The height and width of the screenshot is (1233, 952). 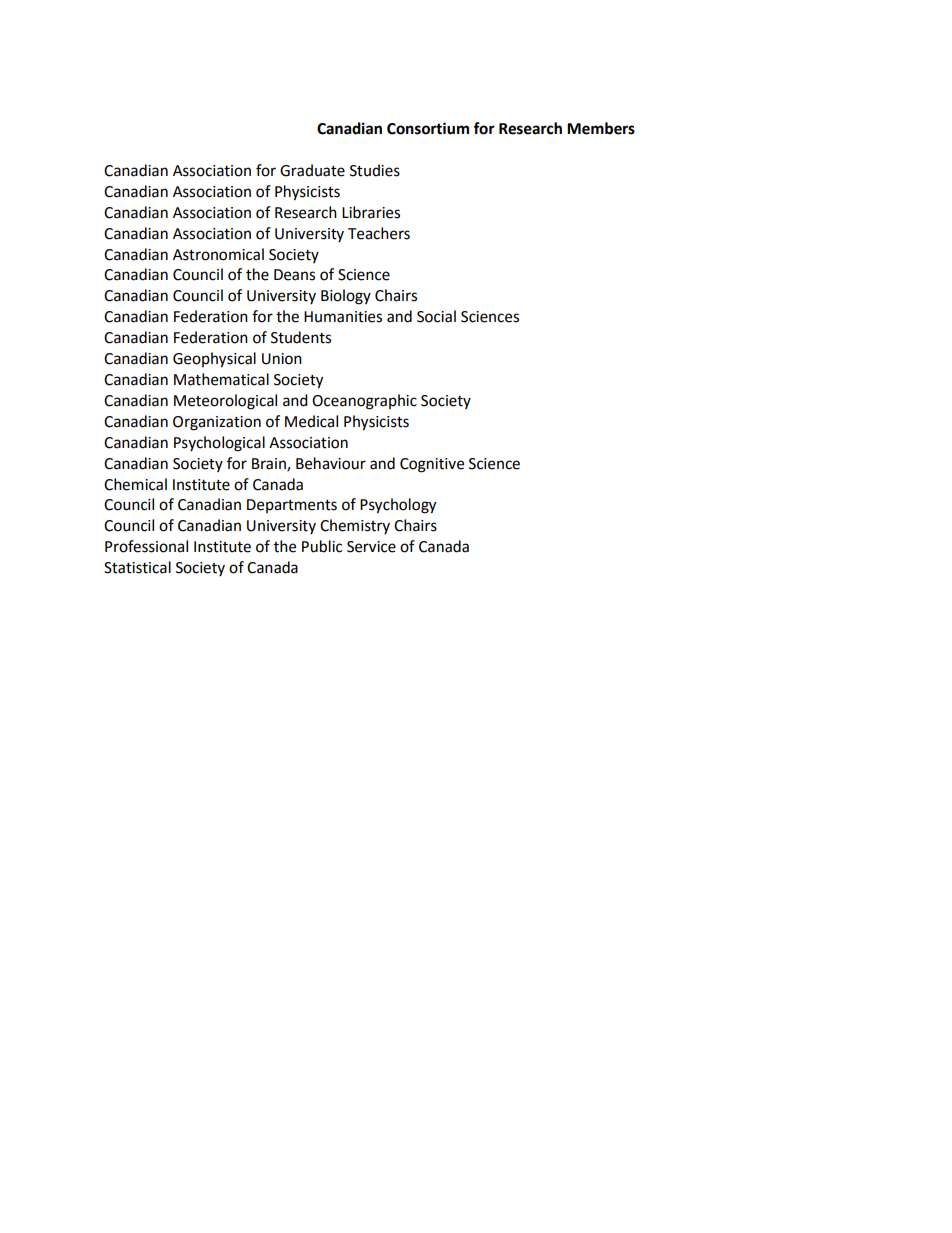 I want to click on Behaviour, so click(x=331, y=463).
